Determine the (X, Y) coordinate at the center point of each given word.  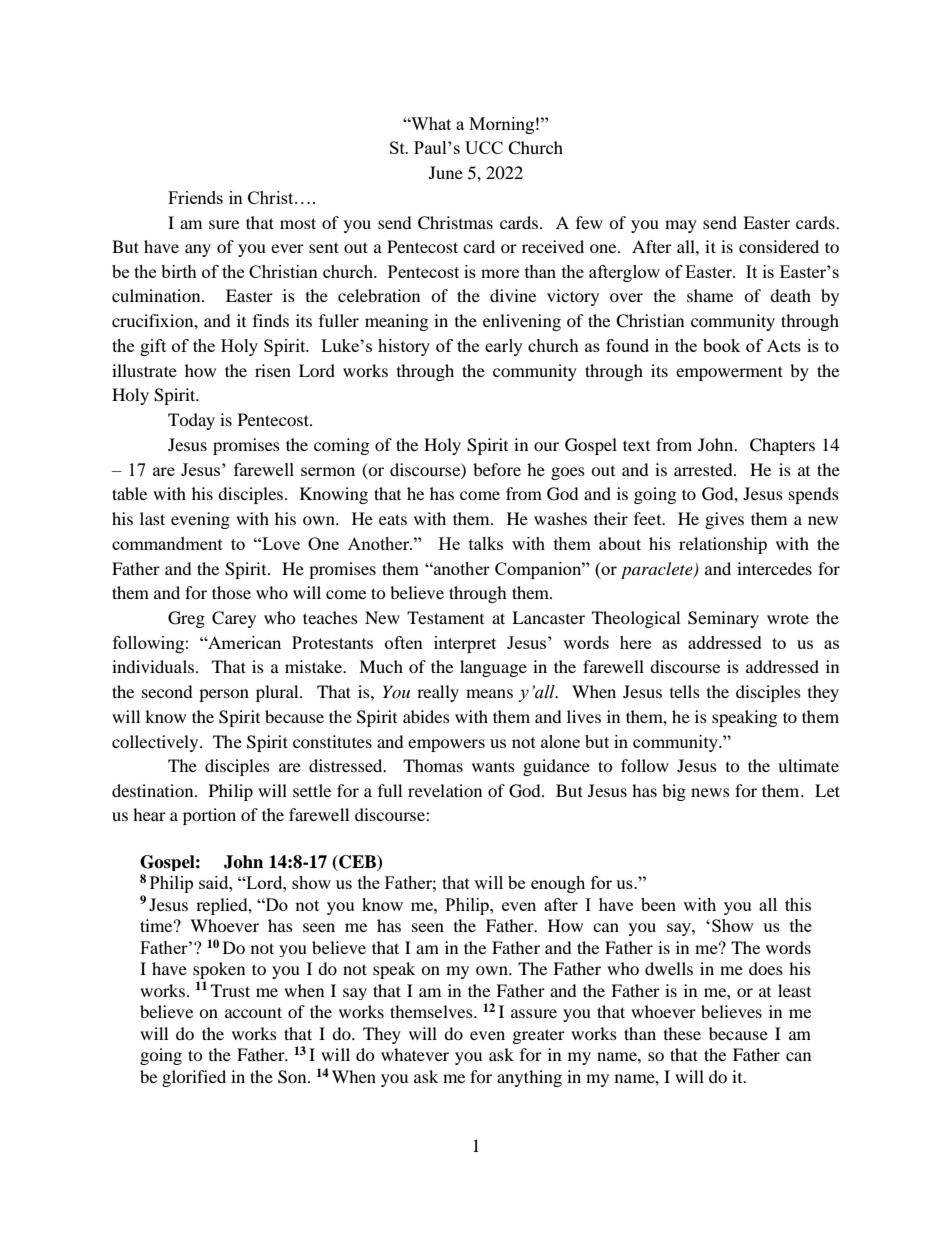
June (446, 172)
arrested (704, 469)
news (710, 792)
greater (539, 1036)
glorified (194, 1078)
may (681, 226)
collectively (156, 743)
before (497, 469)
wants (493, 766)
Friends (195, 197)
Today (191, 421)
